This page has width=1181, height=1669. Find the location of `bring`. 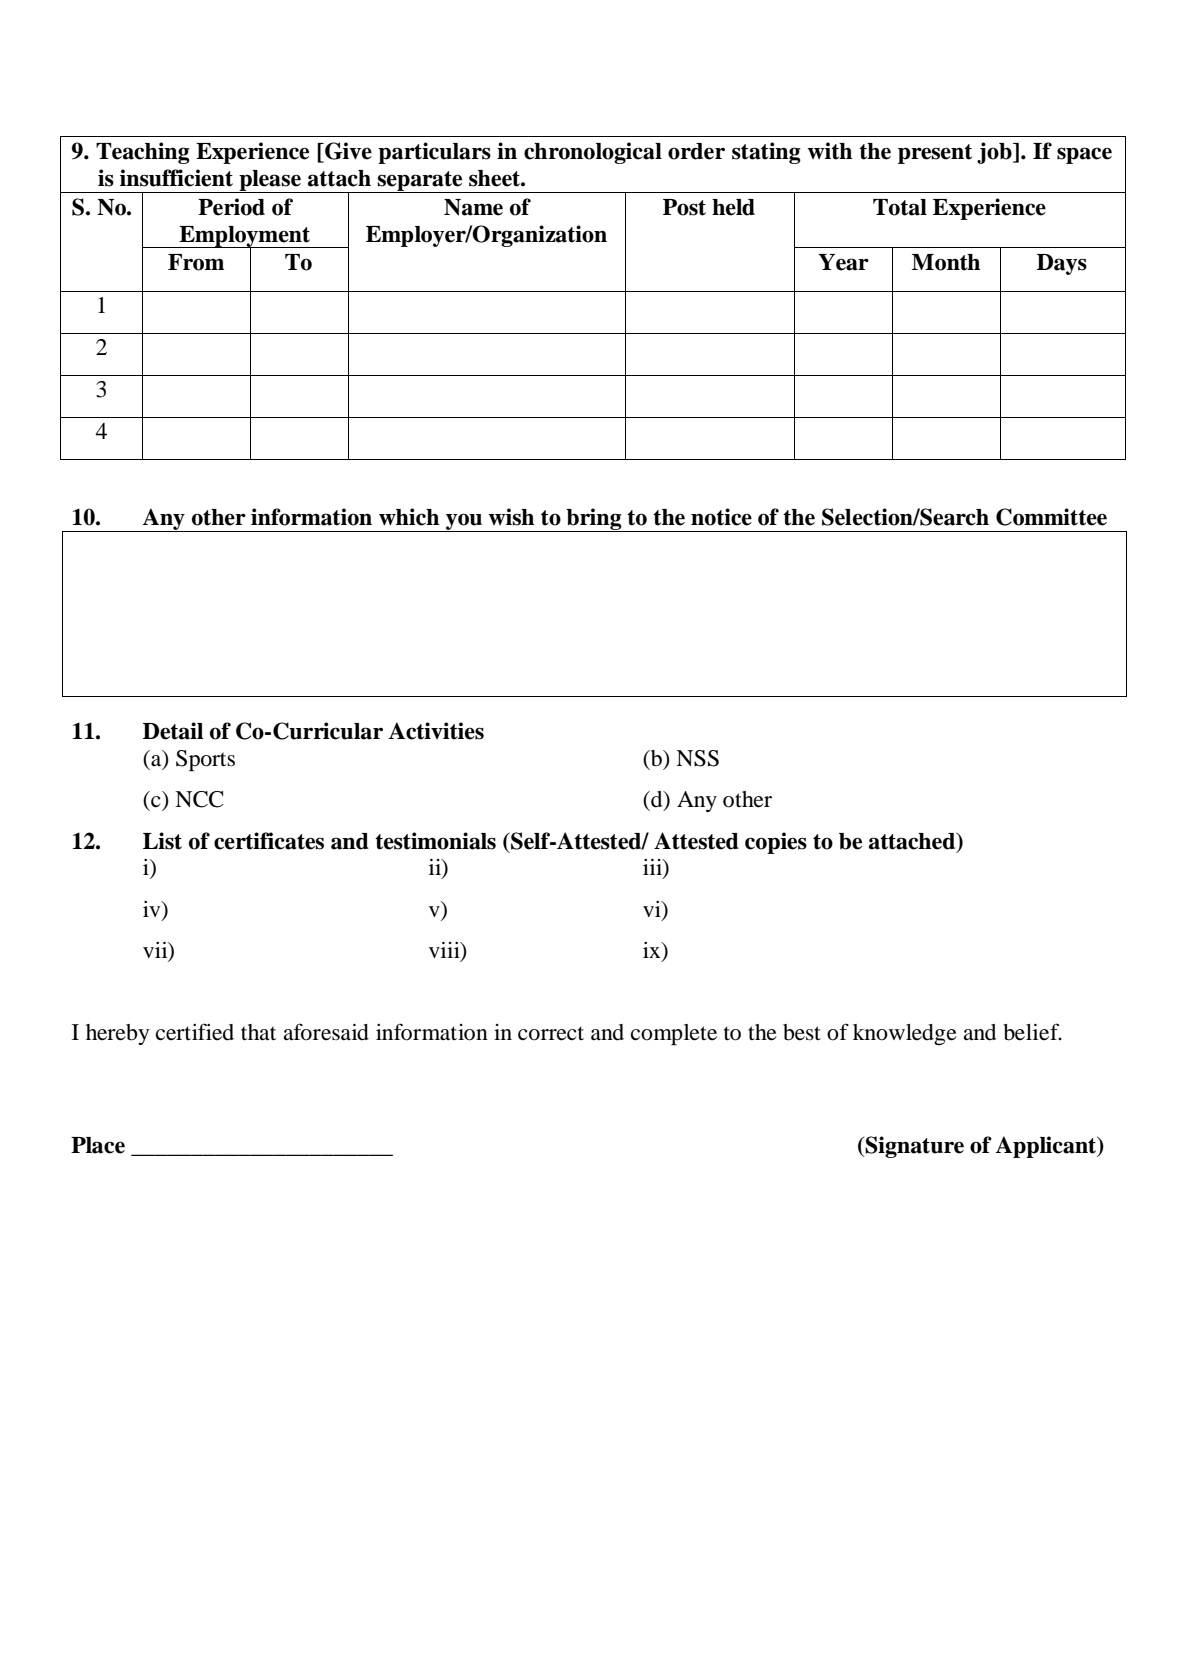

bring is located at coordinates (594, 520).
